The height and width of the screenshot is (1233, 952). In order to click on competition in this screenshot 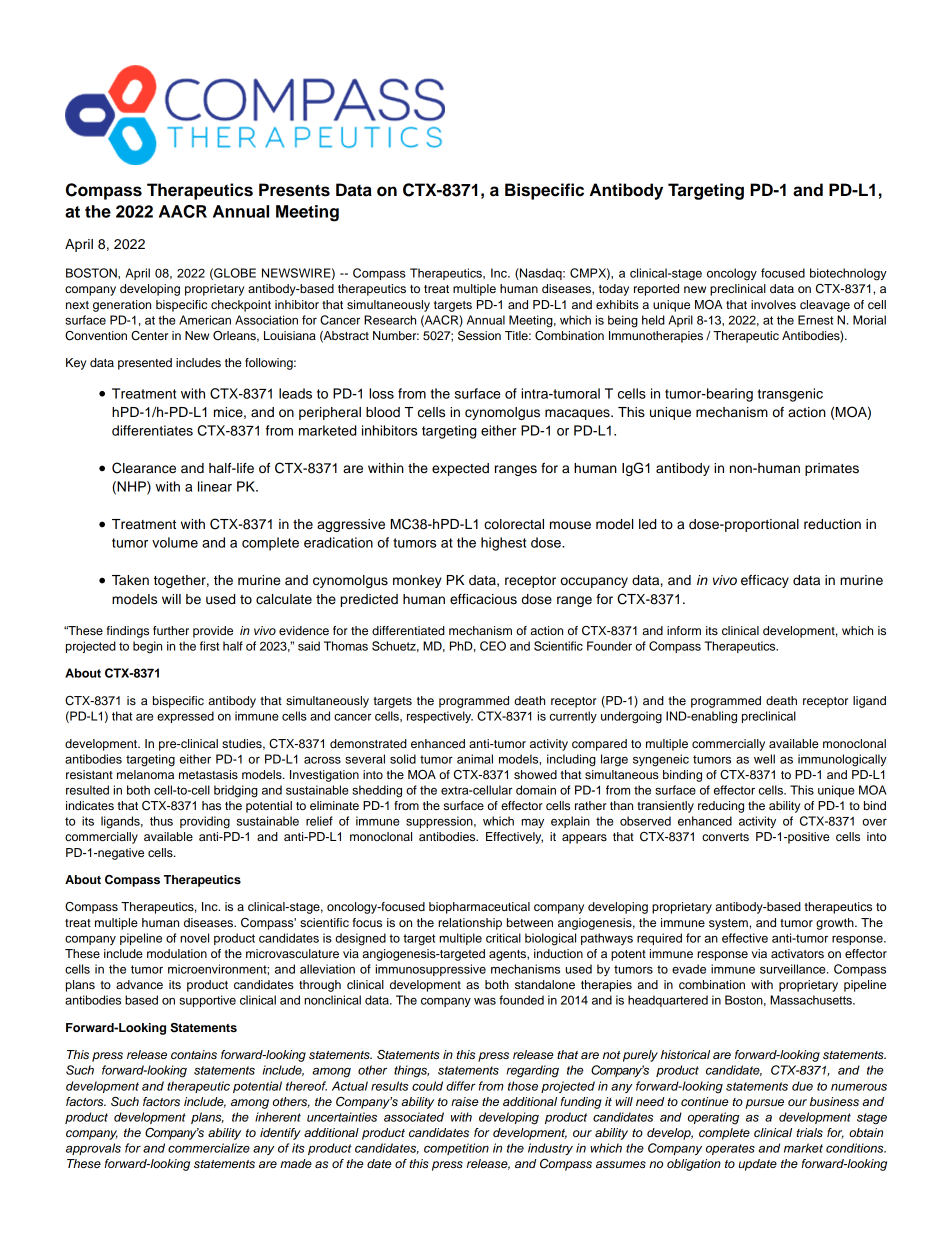, I will do `click(456, 1149)`.
